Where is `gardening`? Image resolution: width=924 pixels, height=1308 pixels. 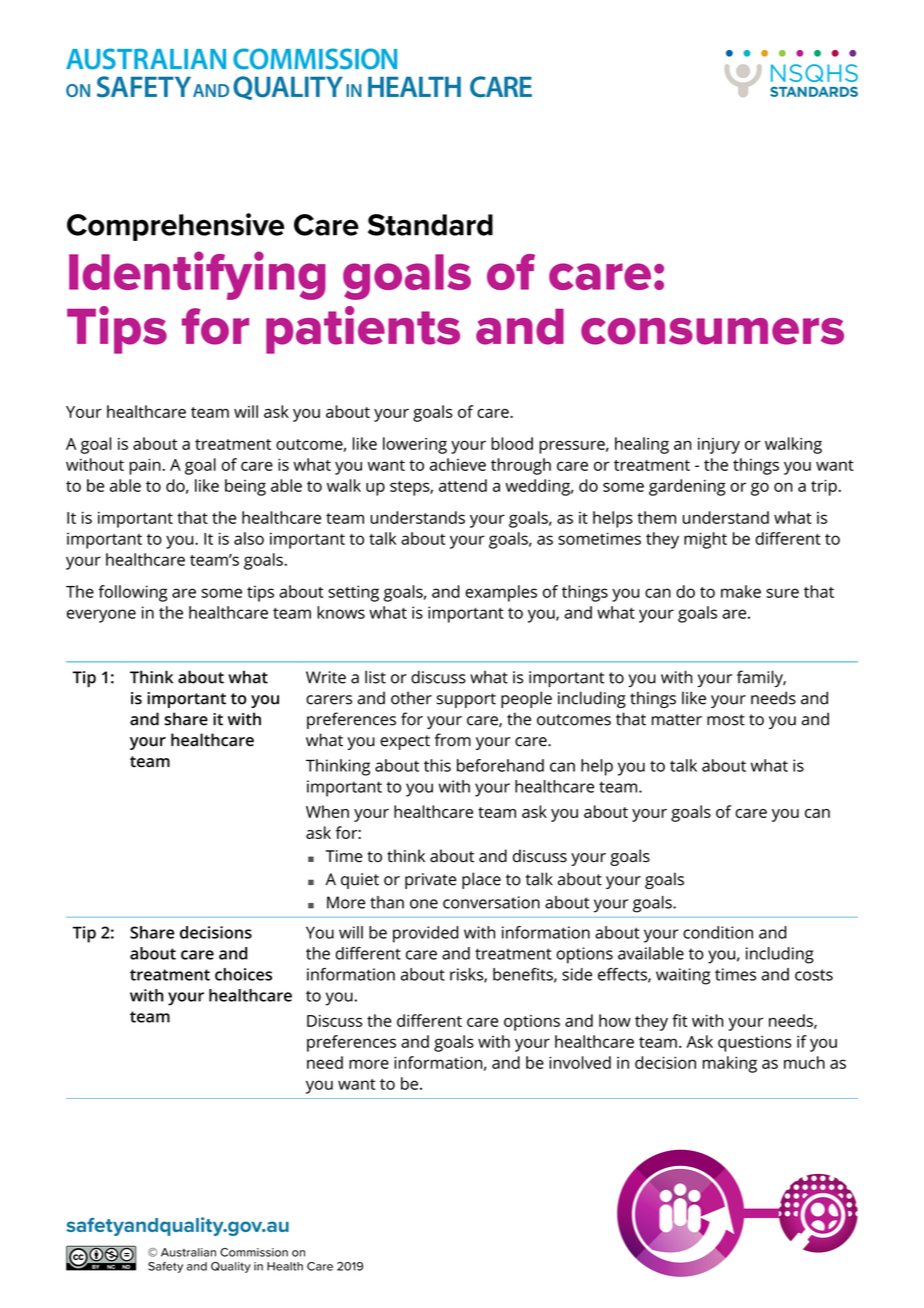
gardening is located at coordinates (687, 487).
